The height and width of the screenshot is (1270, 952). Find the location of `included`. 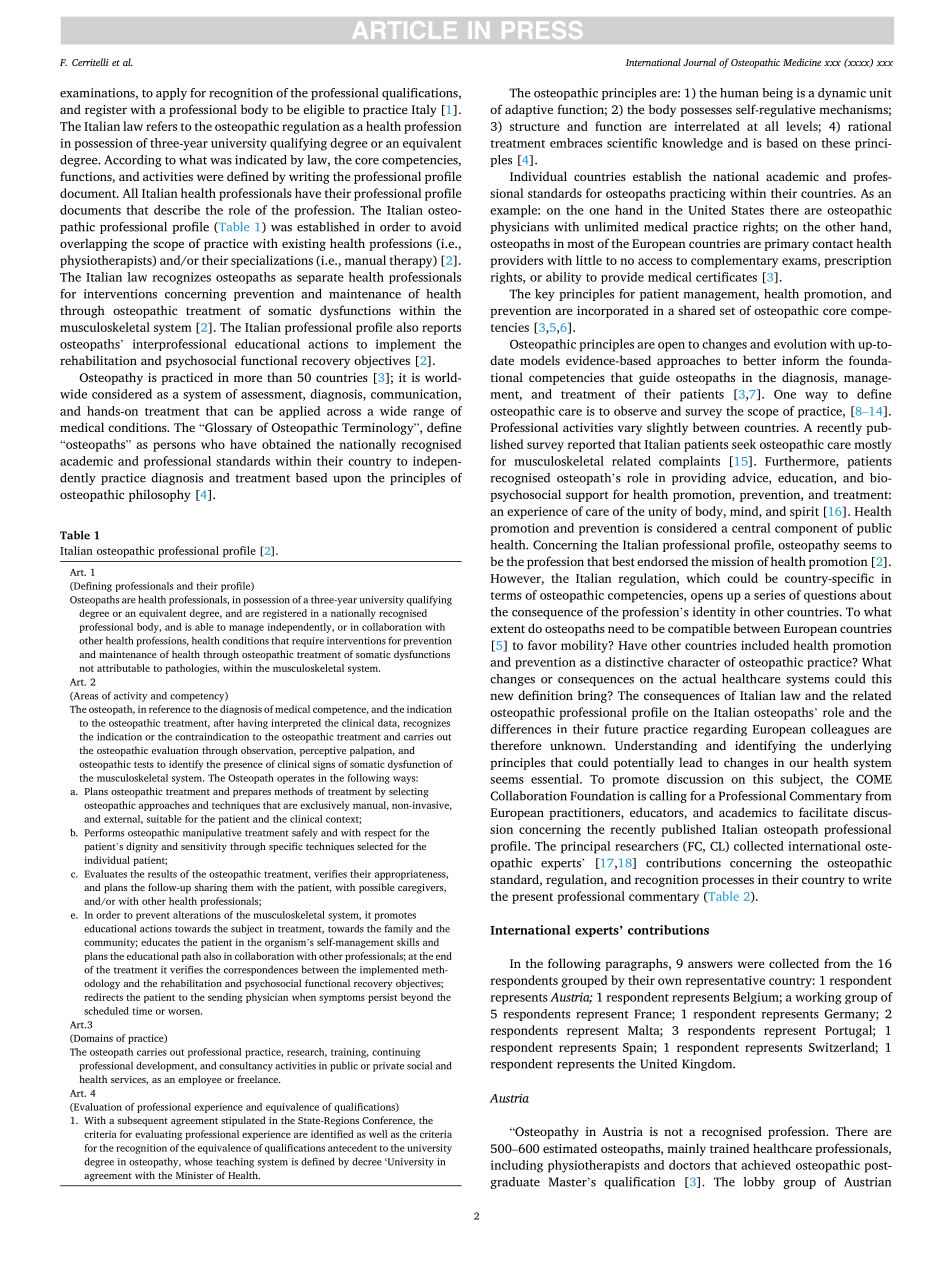

included is located at coordinates (765, 645).
